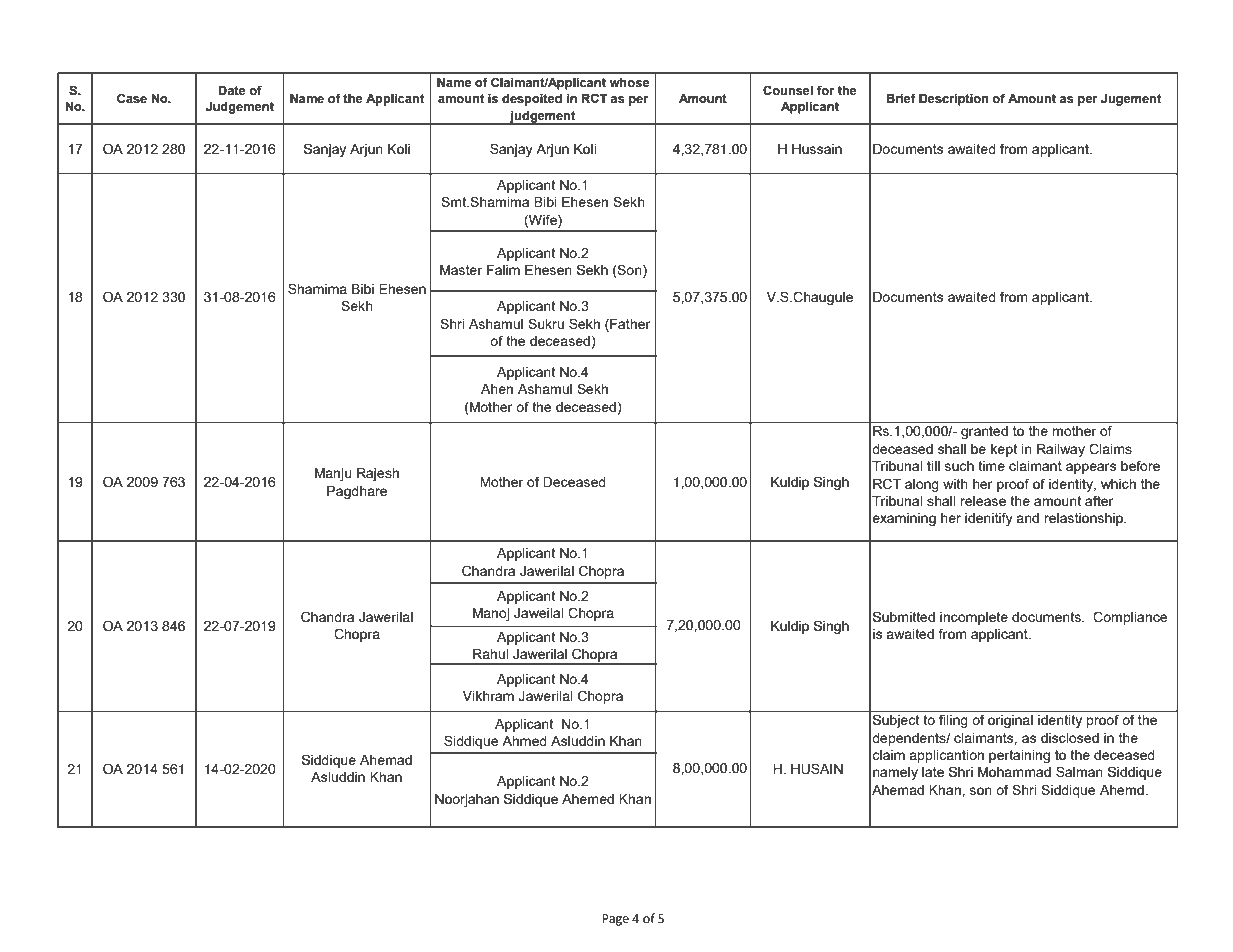 The width and height of the page is (1233, 952). I want to click on Page, so click(615, 920).
